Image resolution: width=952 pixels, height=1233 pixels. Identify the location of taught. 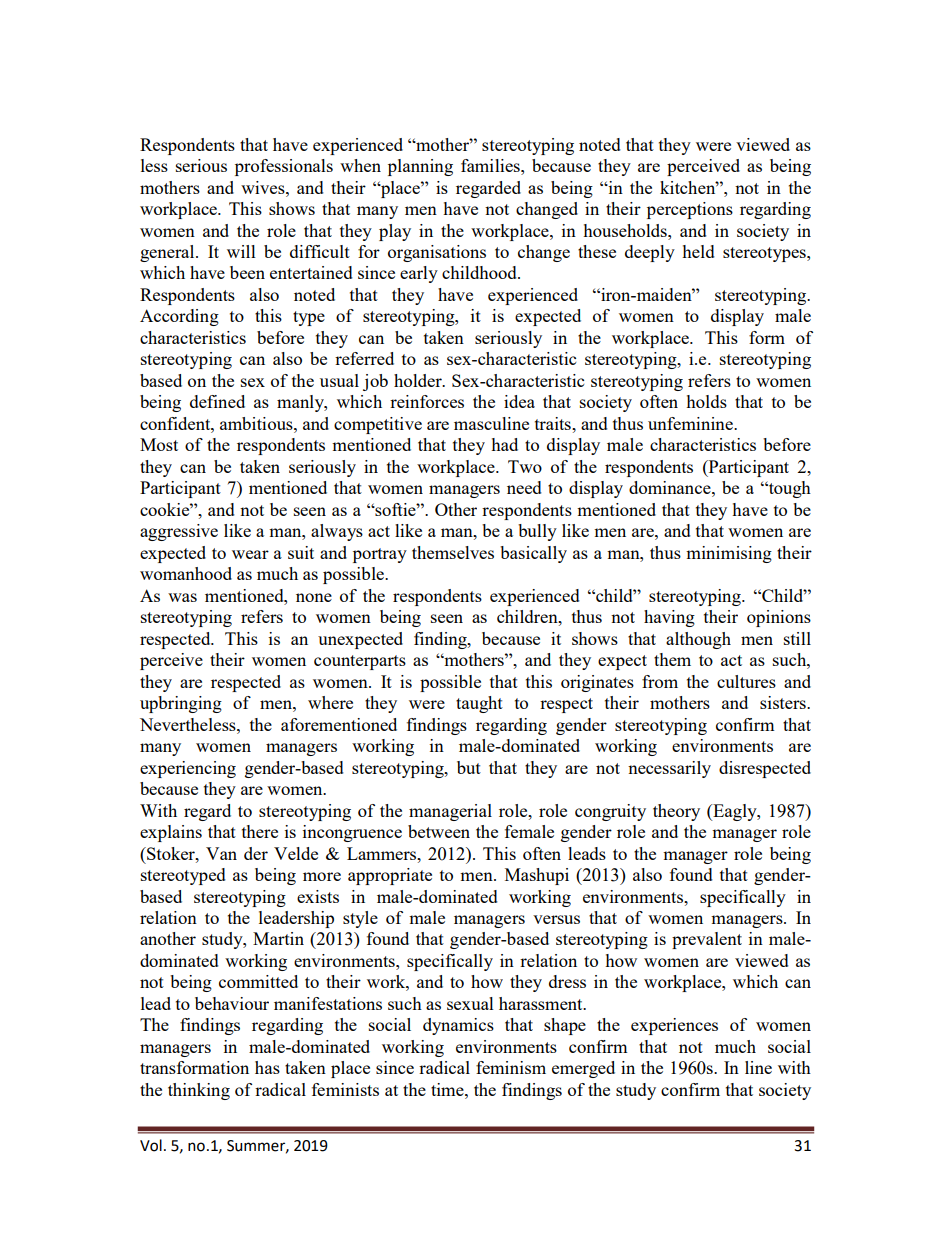
(479, 704).
